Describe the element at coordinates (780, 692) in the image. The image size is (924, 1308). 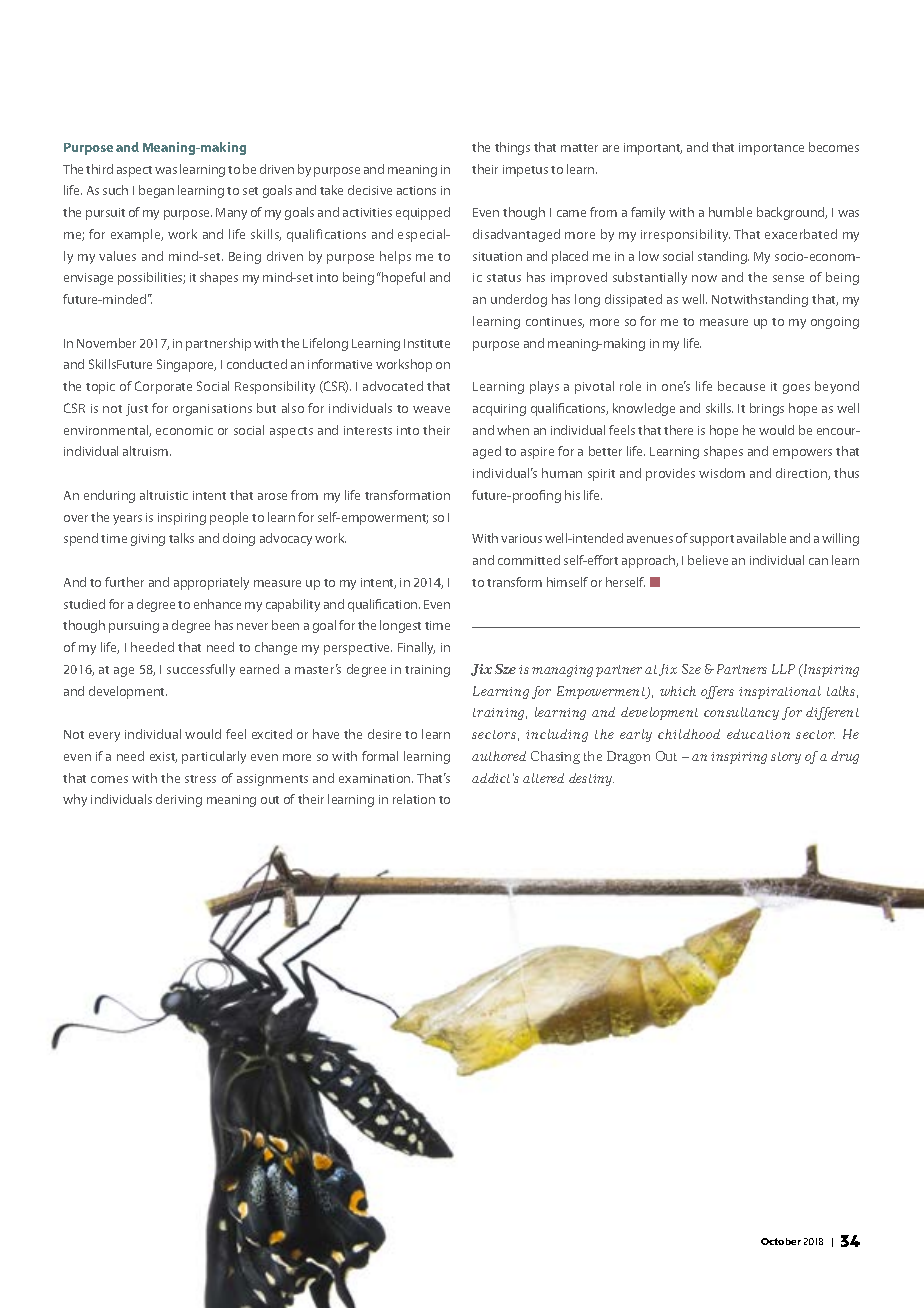
I see `inspirational` at that location.
